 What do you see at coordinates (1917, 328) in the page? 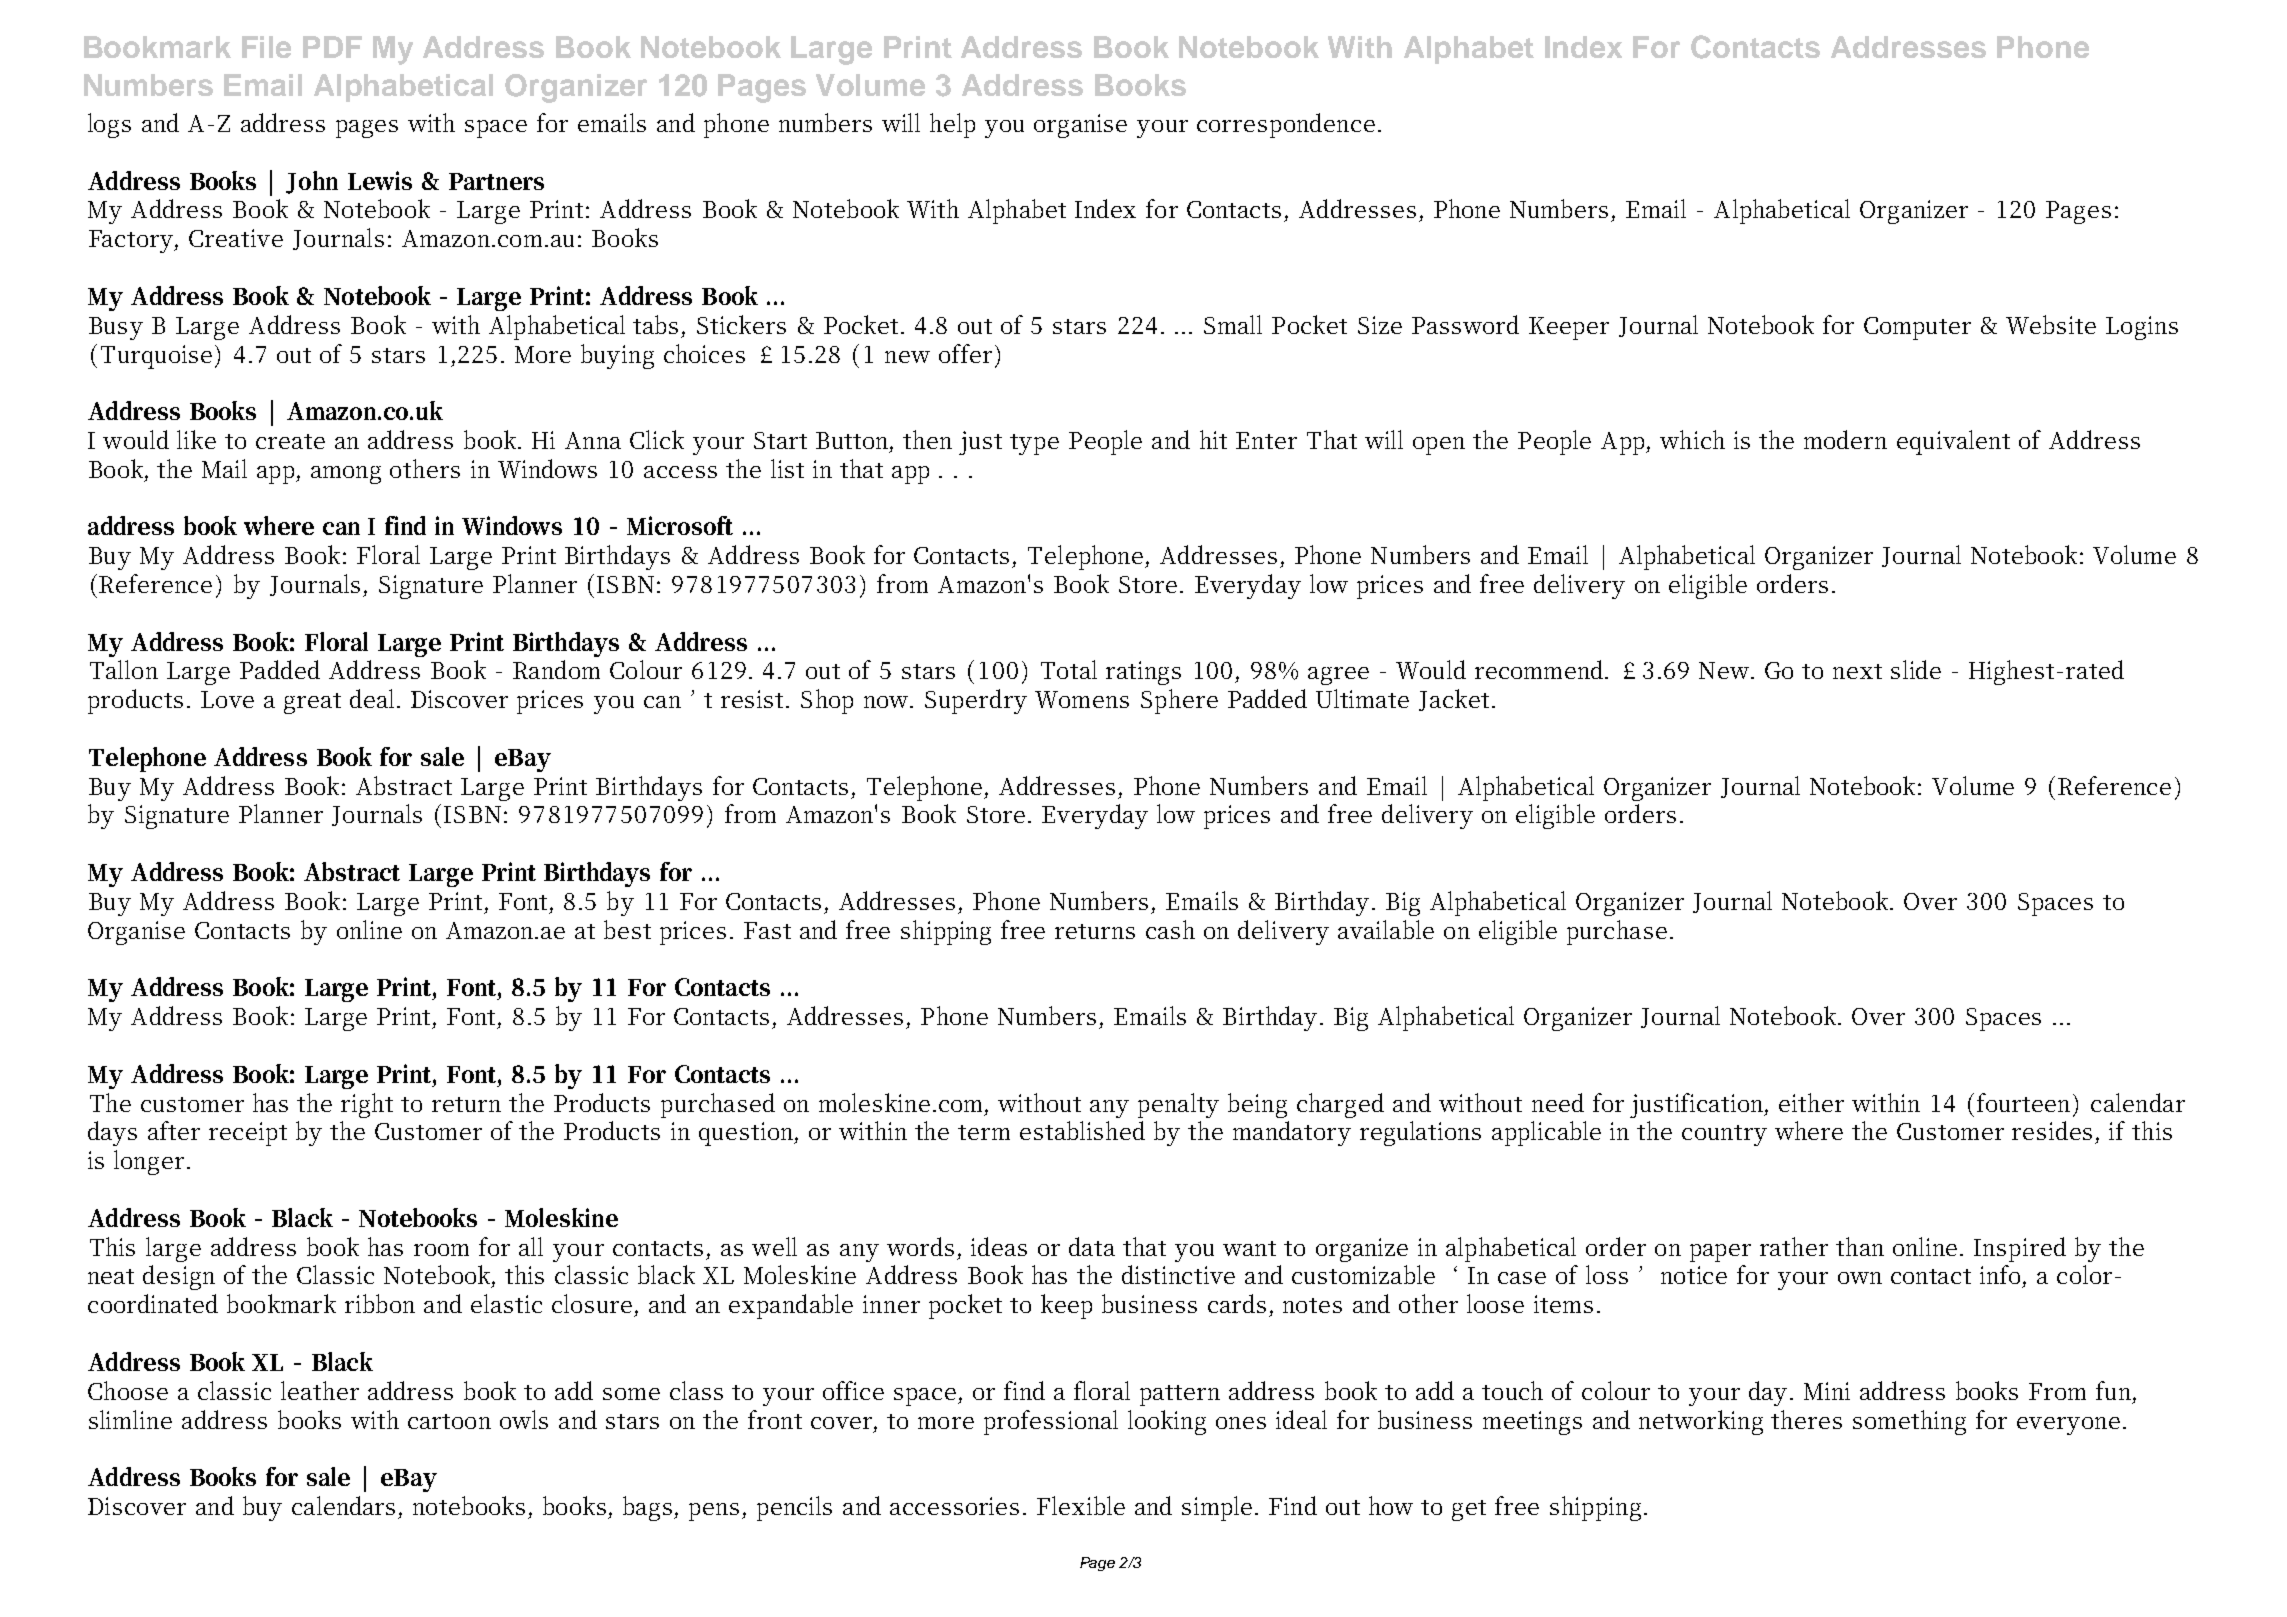
I see `Computer` at bounding box center [1917, 328].
